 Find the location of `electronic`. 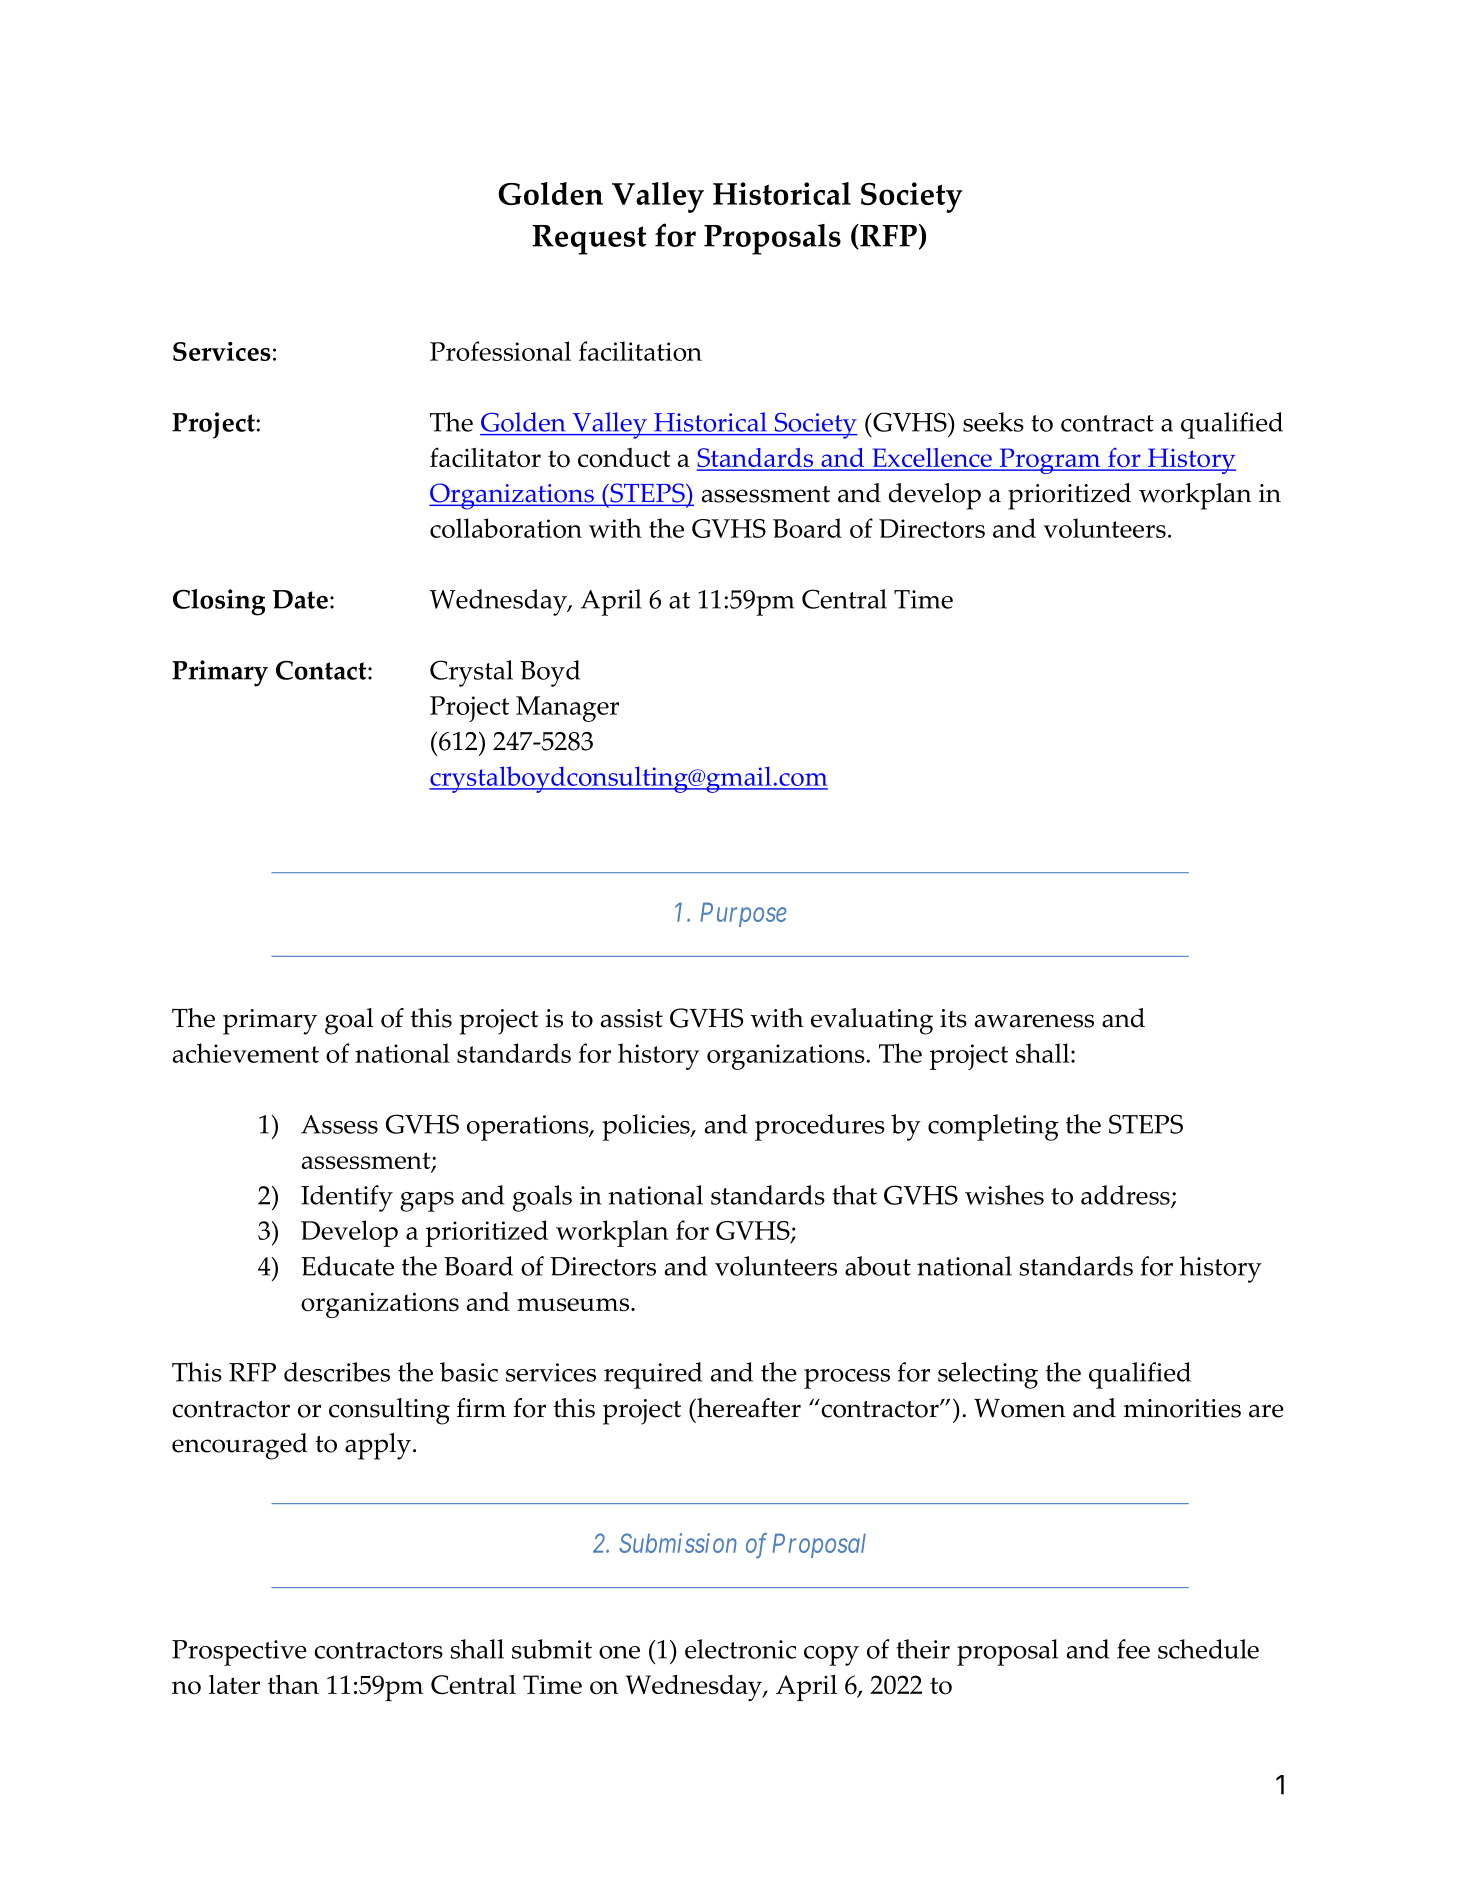

electronic is located at coordinates (740, 1649).
